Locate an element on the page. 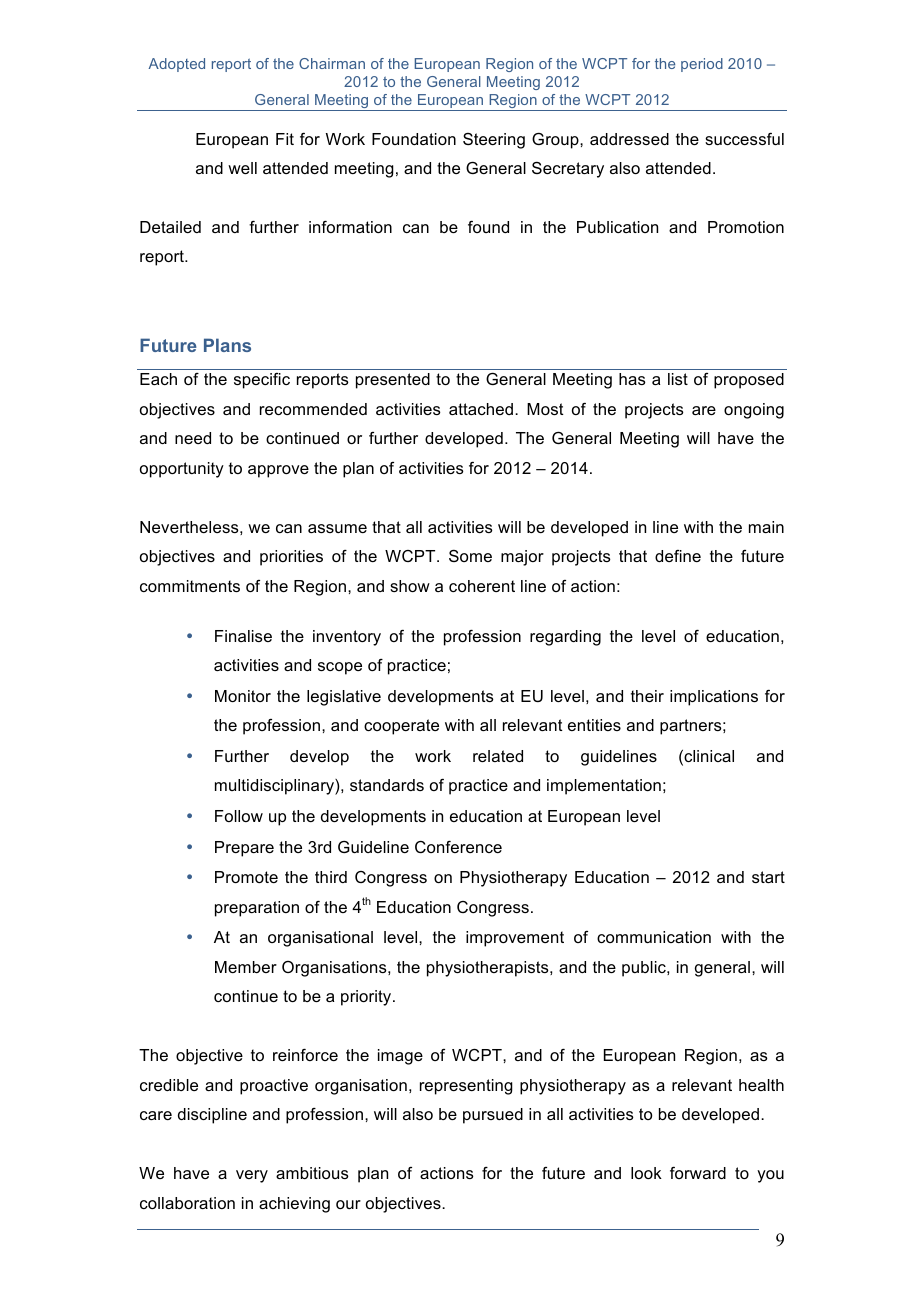 This image has width=924, height=1308. period is located at coordinates (702, 65).
